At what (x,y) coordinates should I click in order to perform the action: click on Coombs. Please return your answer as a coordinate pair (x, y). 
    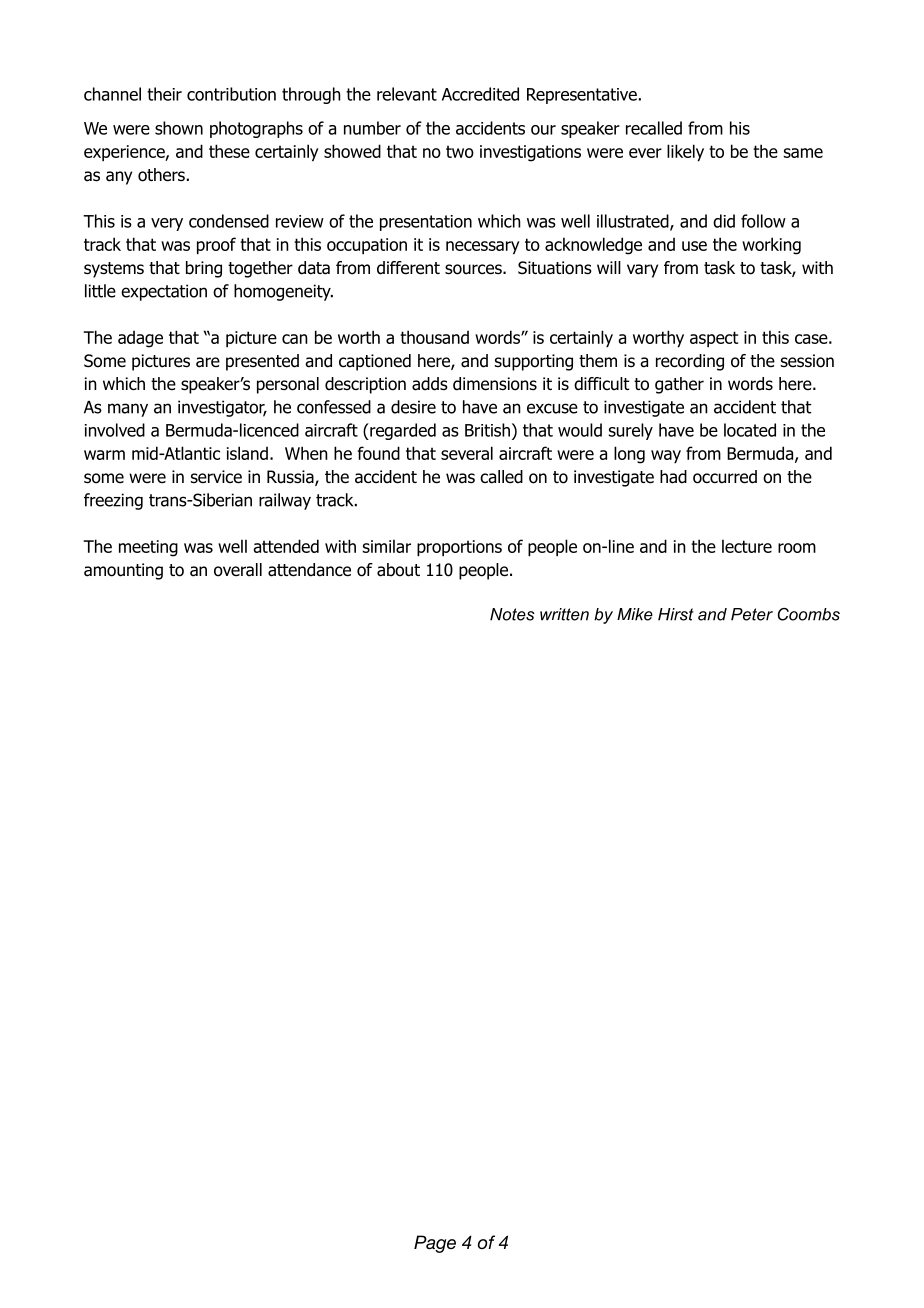
    Looking at the image, I should click on (809, 614).
